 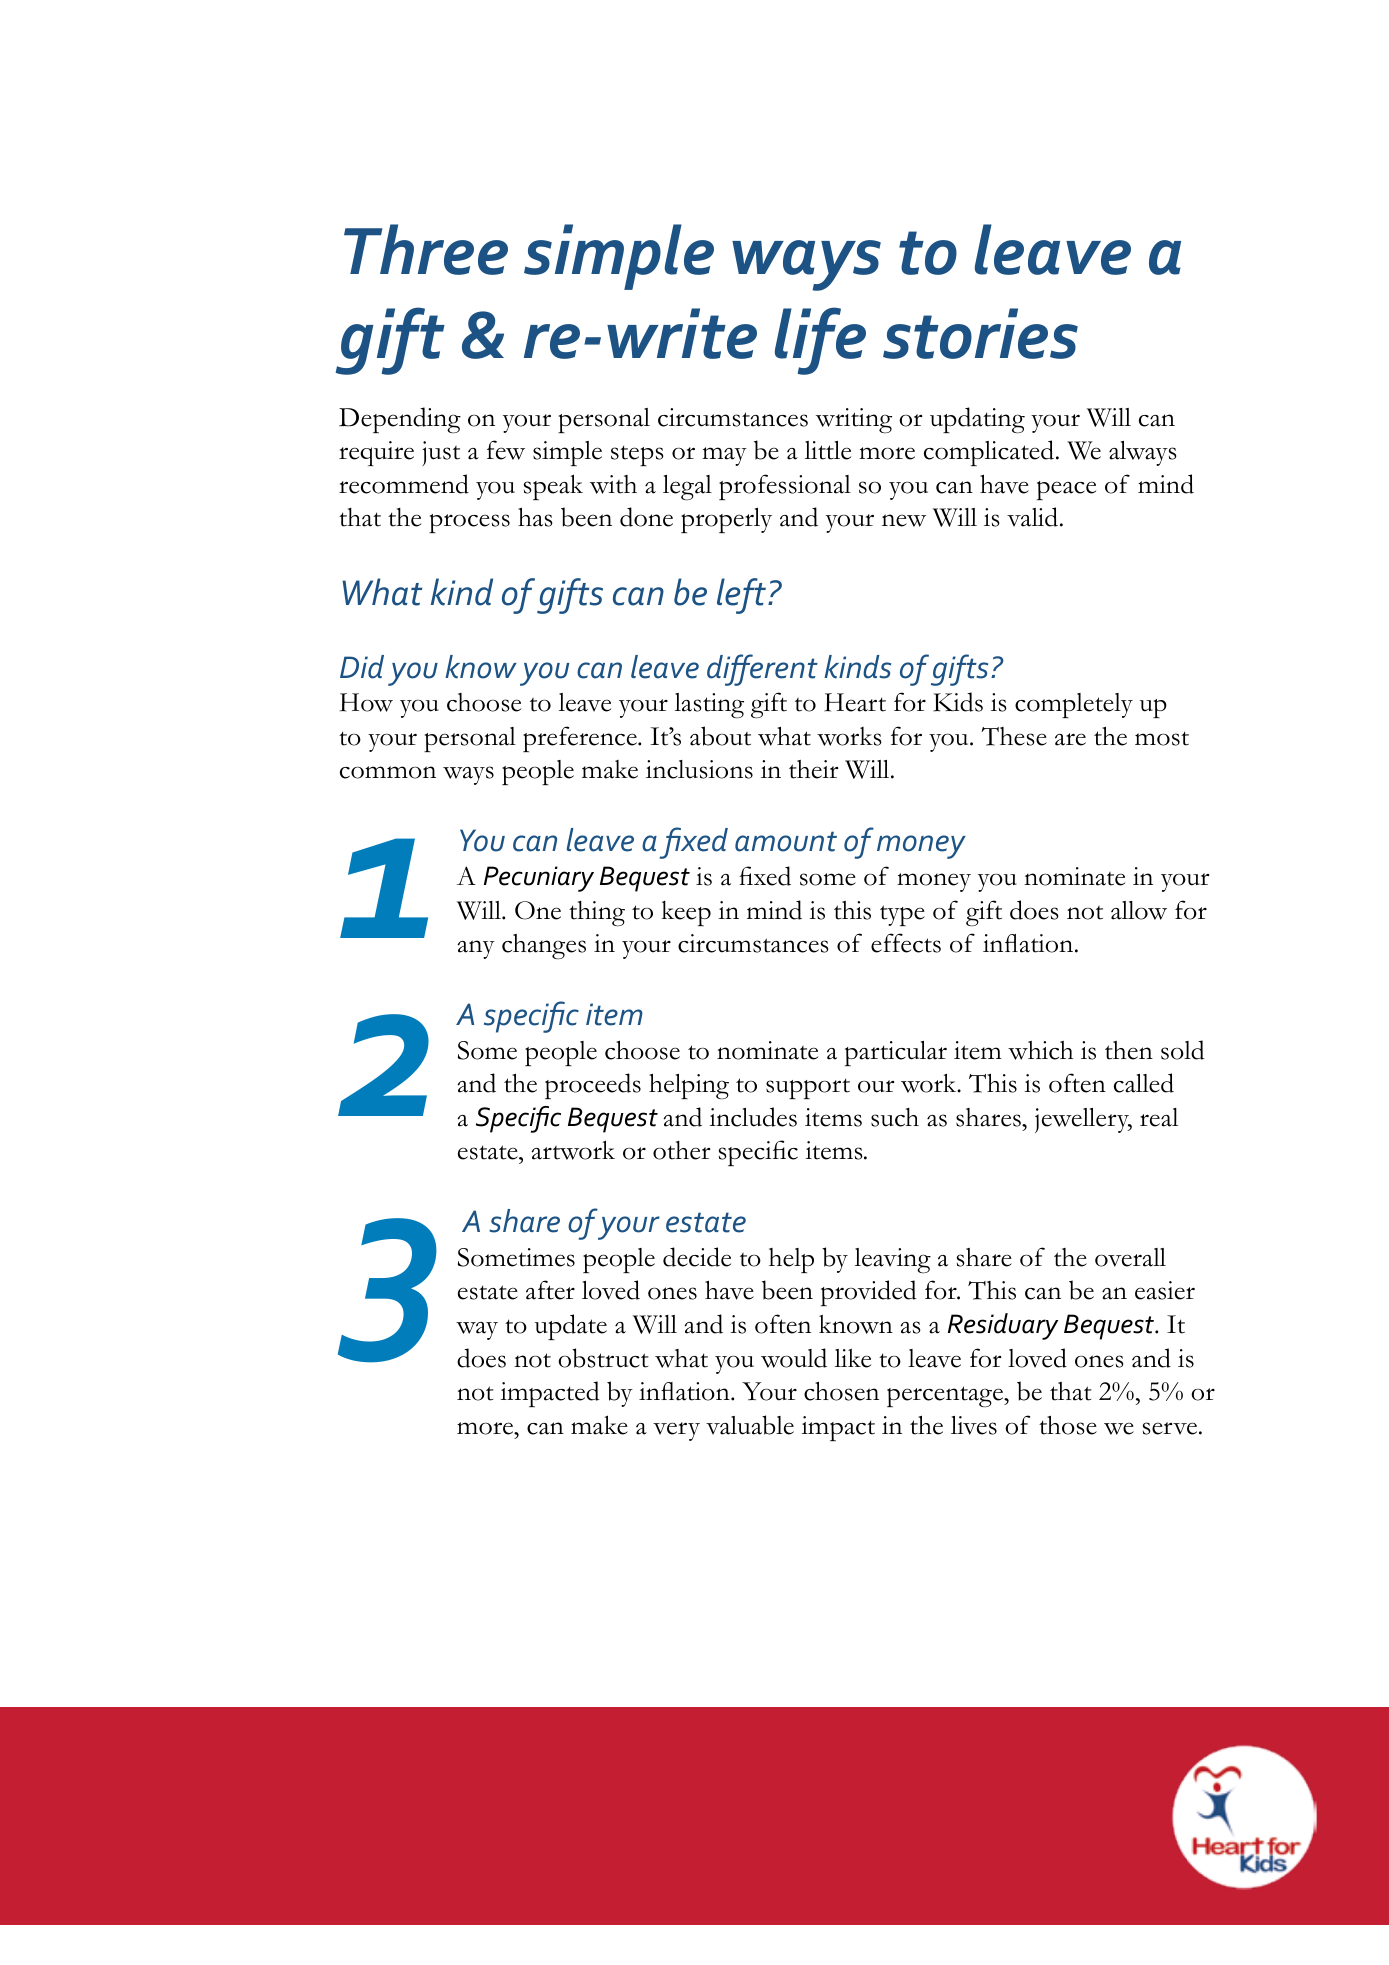 What do you see at coordinates (1074, 705) in the screenshot?
I see `completely` at bounding box center [1074, 705].
